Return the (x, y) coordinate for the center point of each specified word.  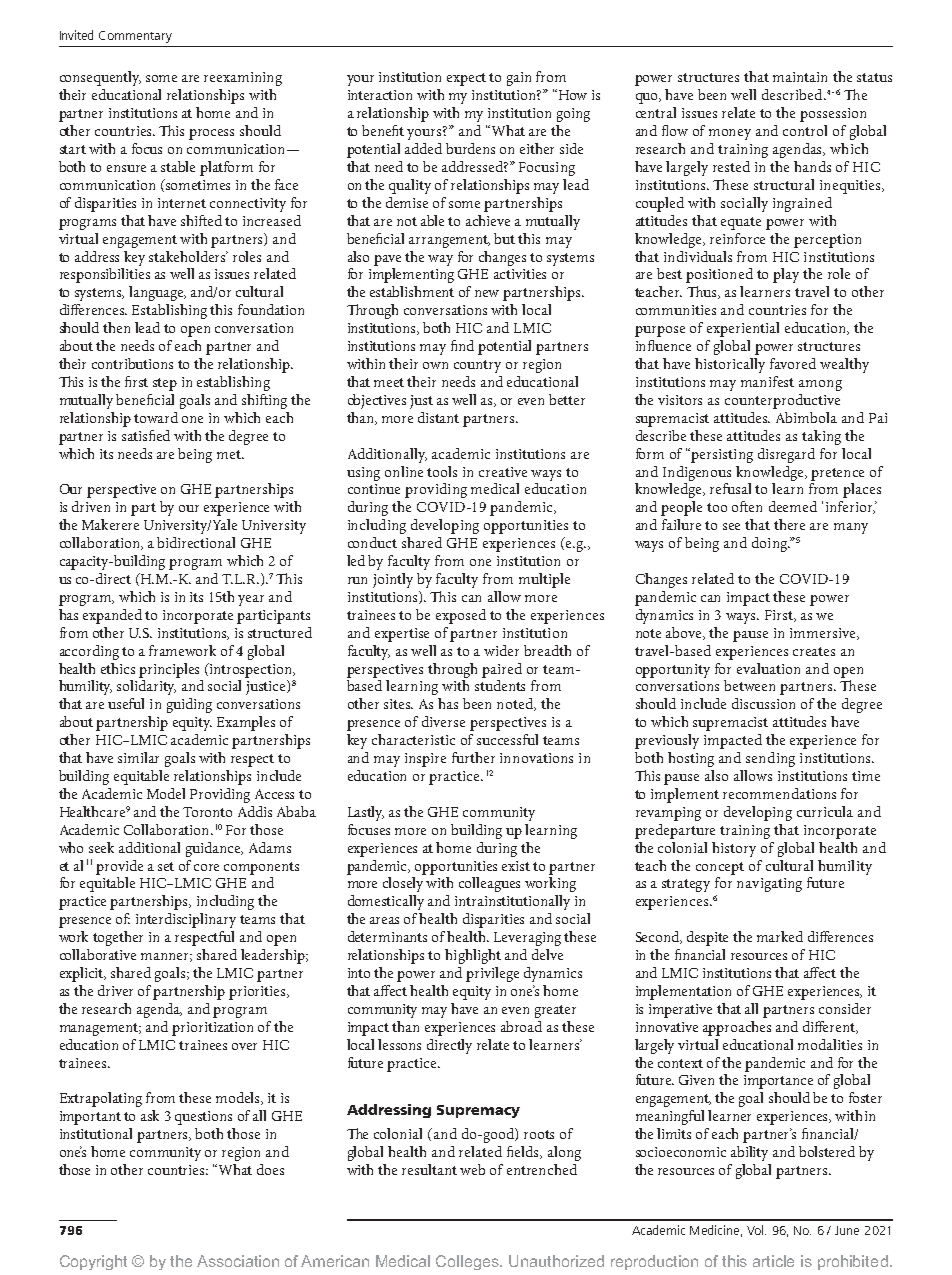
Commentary (135, 37)
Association (238, 1261)
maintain (800, 77)
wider (501, 650)
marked (780, 936)
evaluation (768, 668)
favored (793, 363)
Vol (756, 1230)
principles (169, 670)
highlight (473, 956)
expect (466, 79)
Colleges (468, 1262)
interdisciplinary (186, 920)
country (477, 366)
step (165, 384)
